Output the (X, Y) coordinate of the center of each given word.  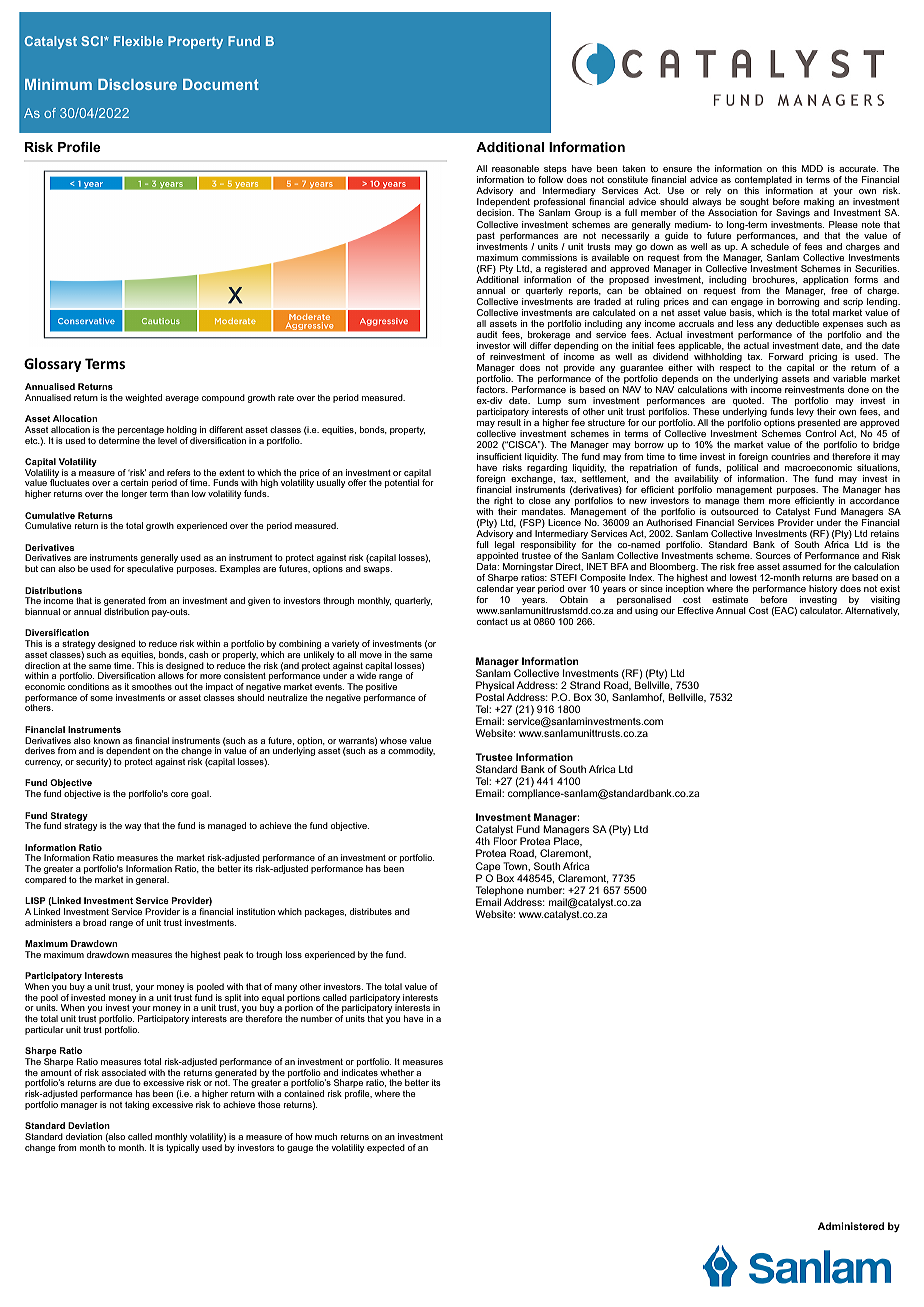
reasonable (515, 168)
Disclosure (137, 84)
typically (182, 1148)
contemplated (763, 182)
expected (386, 1148)
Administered (851, 1226)
